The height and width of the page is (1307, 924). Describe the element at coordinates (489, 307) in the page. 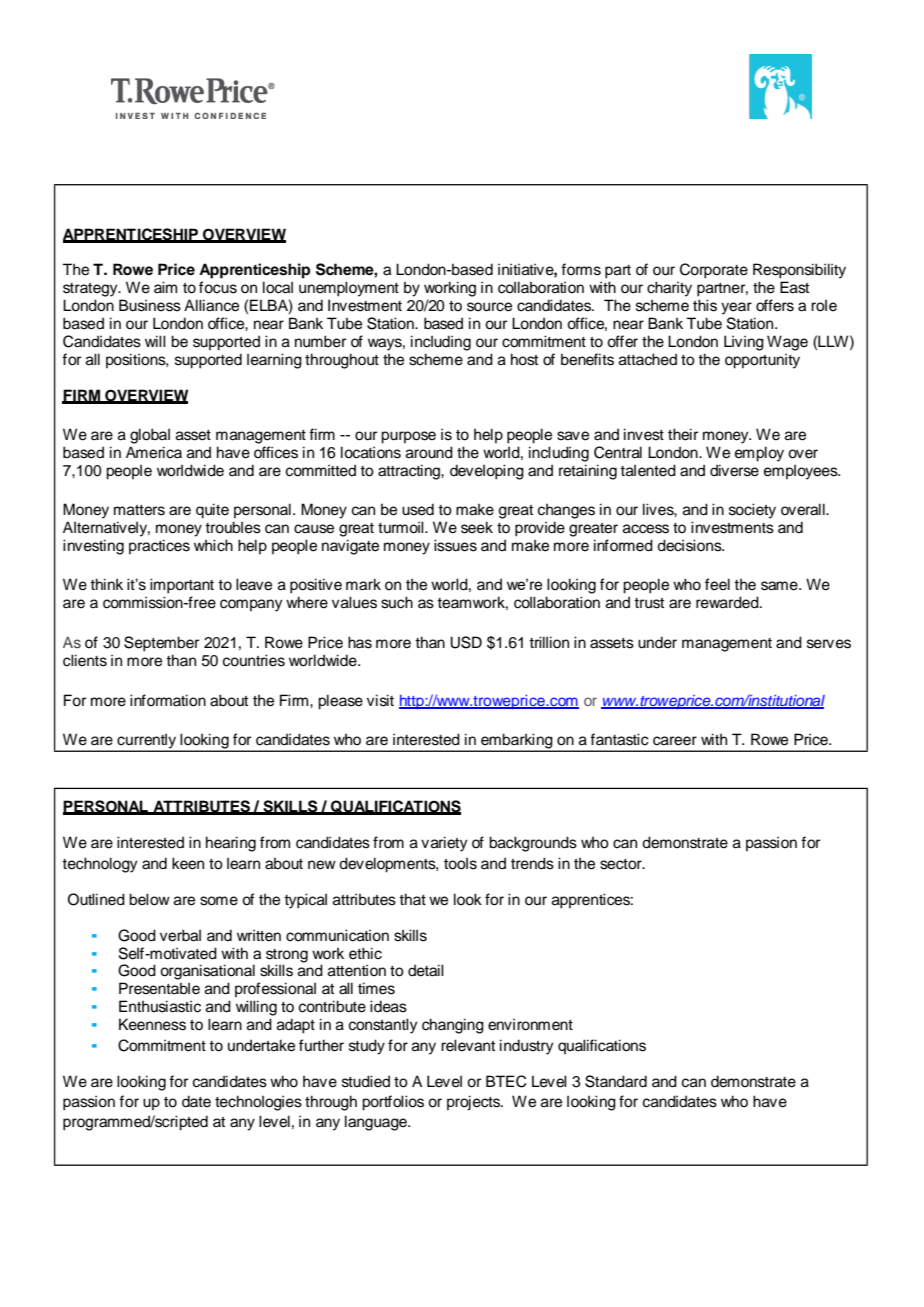

I see `source` at that location.
